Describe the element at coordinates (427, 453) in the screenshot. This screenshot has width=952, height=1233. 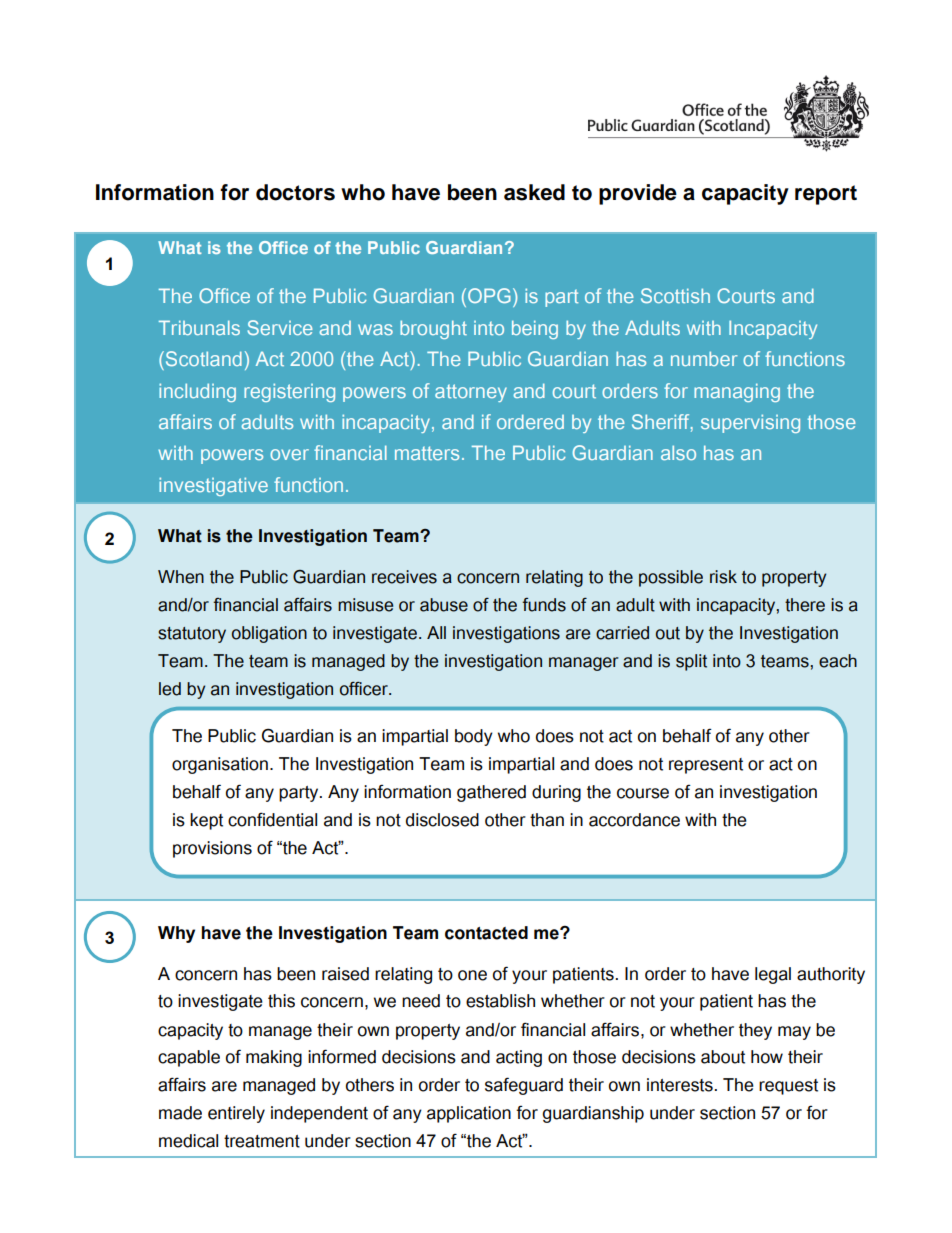
I see `matters` at that location.
